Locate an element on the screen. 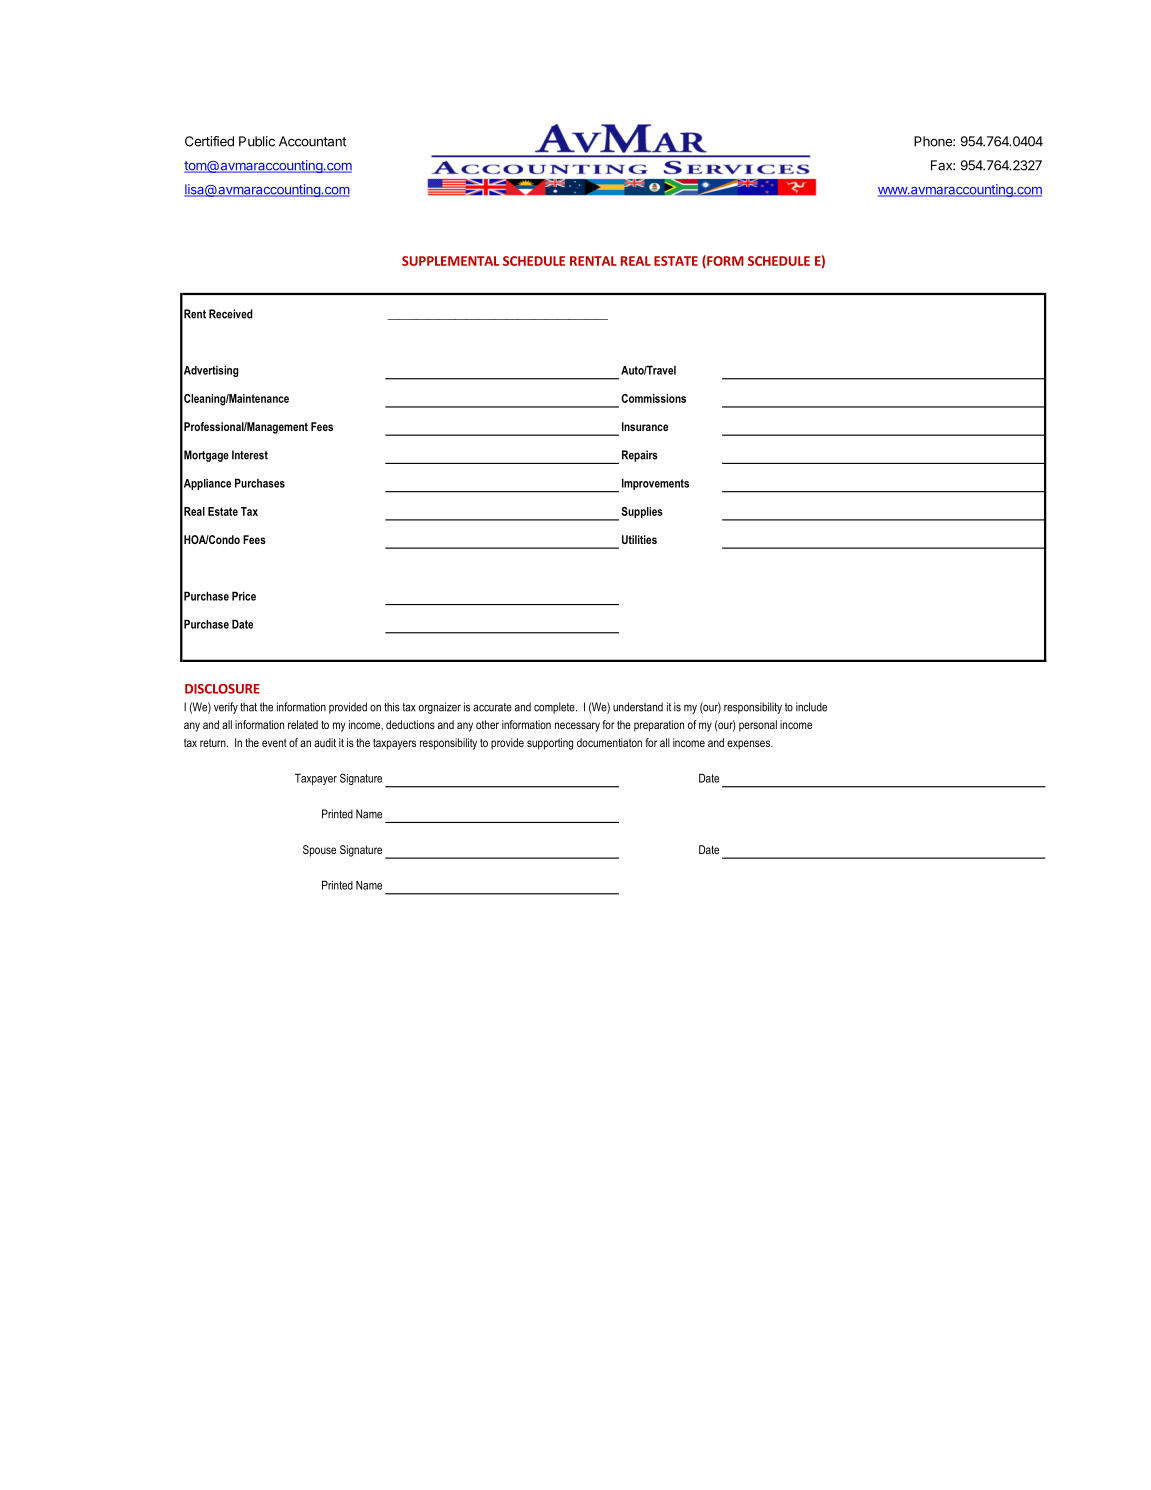 This screenshot has width=1151, height=1490. Public is located at coordinates (257, 141).
